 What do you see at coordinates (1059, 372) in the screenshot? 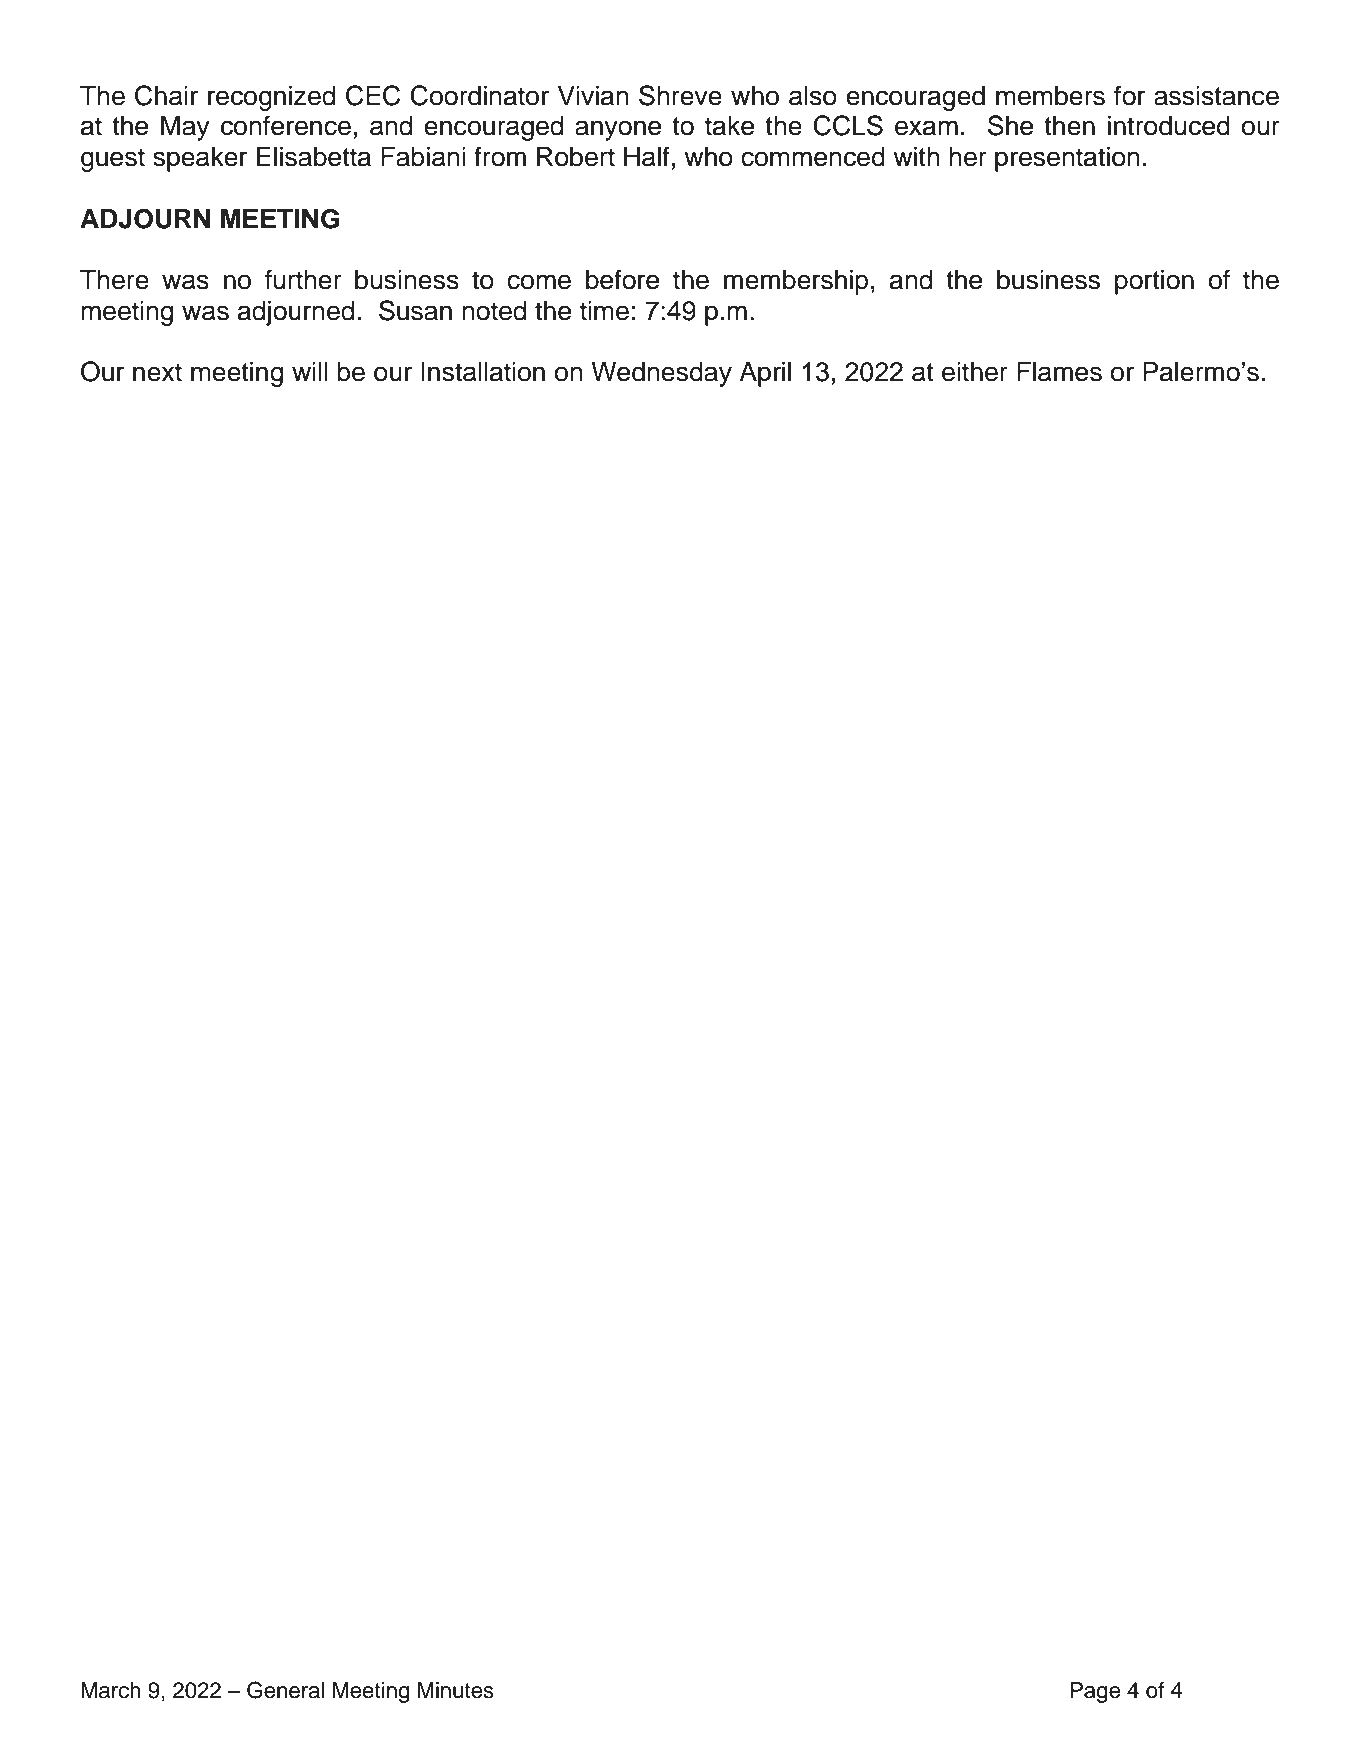
I see `Flames` at bounding box center [1059, 372].
